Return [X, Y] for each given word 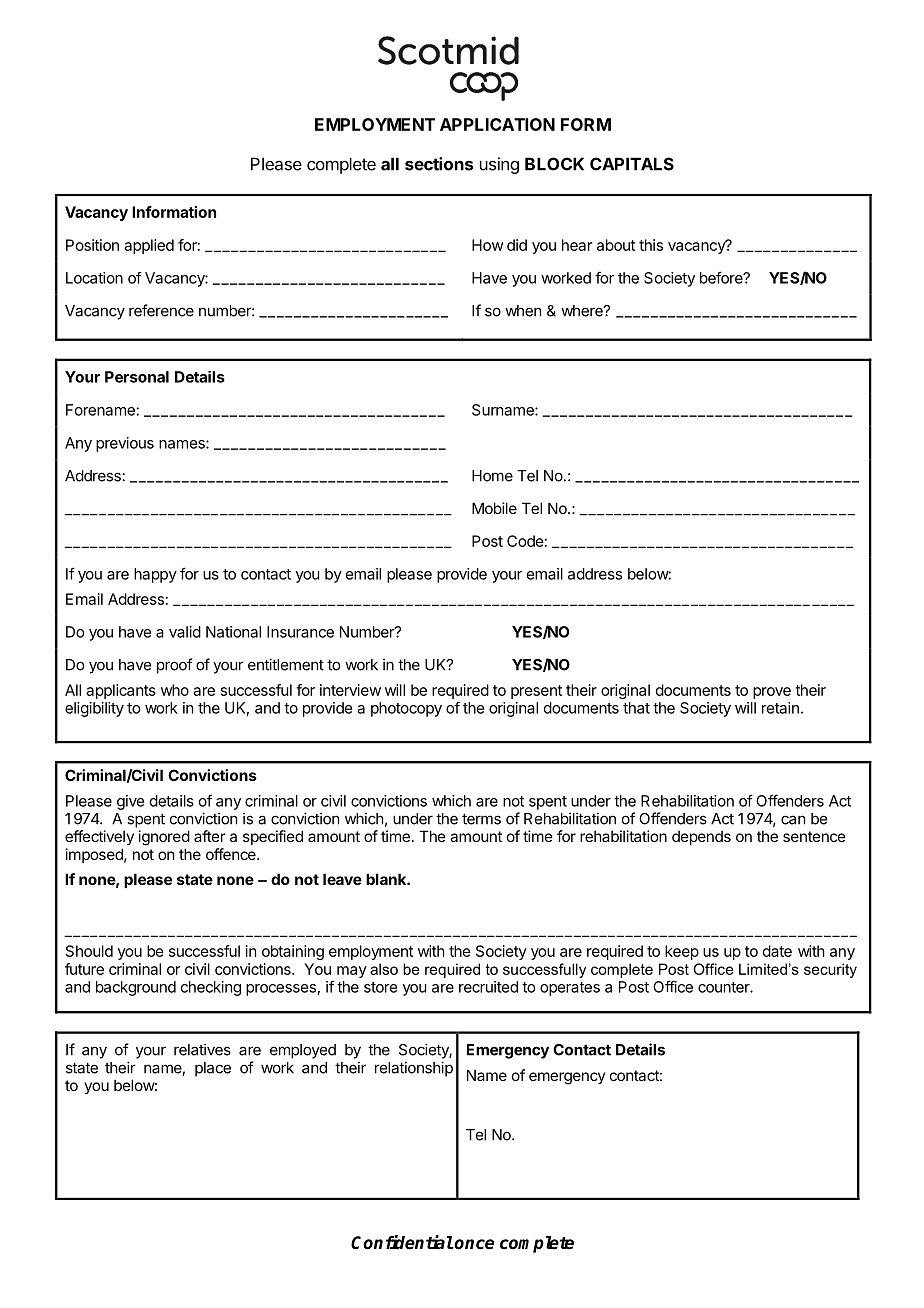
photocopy [406, 709]
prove [772, 693]
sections [439, 164]
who [175, 690]
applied [149, 246]
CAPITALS [632, 164]
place [213, 1069]
